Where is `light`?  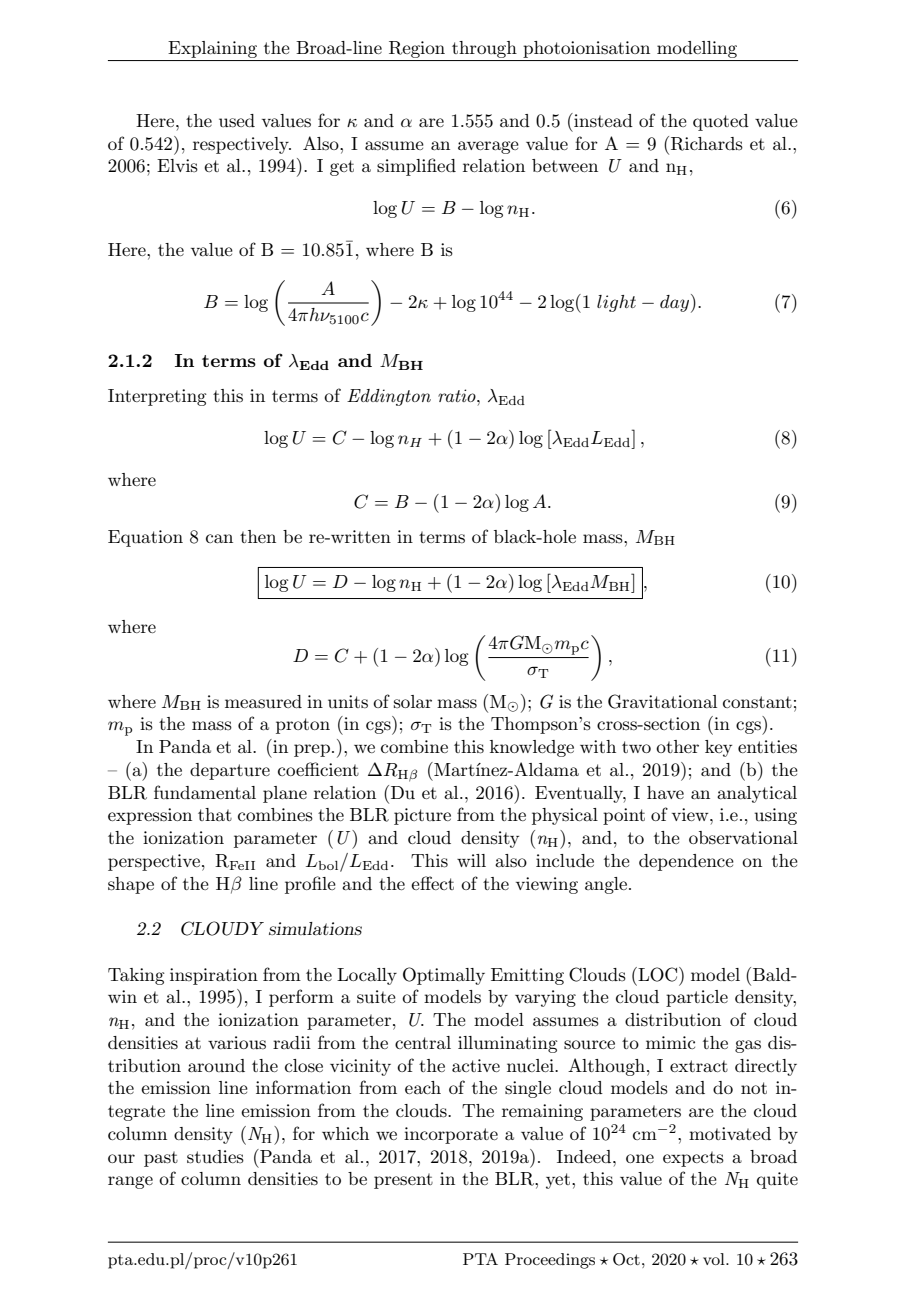
light is located at coordinates (616, 303).
